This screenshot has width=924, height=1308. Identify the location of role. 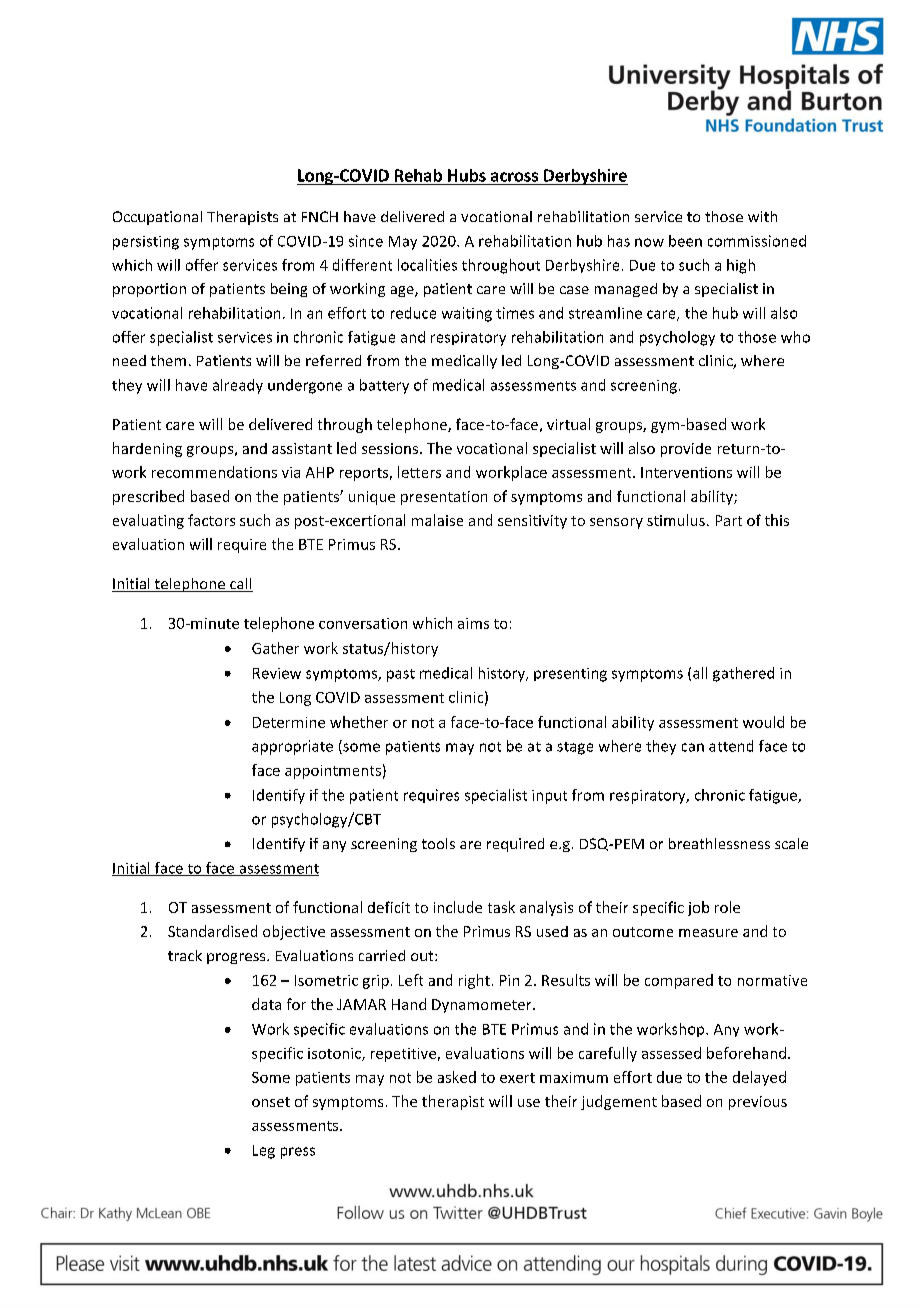
(727, 907).
